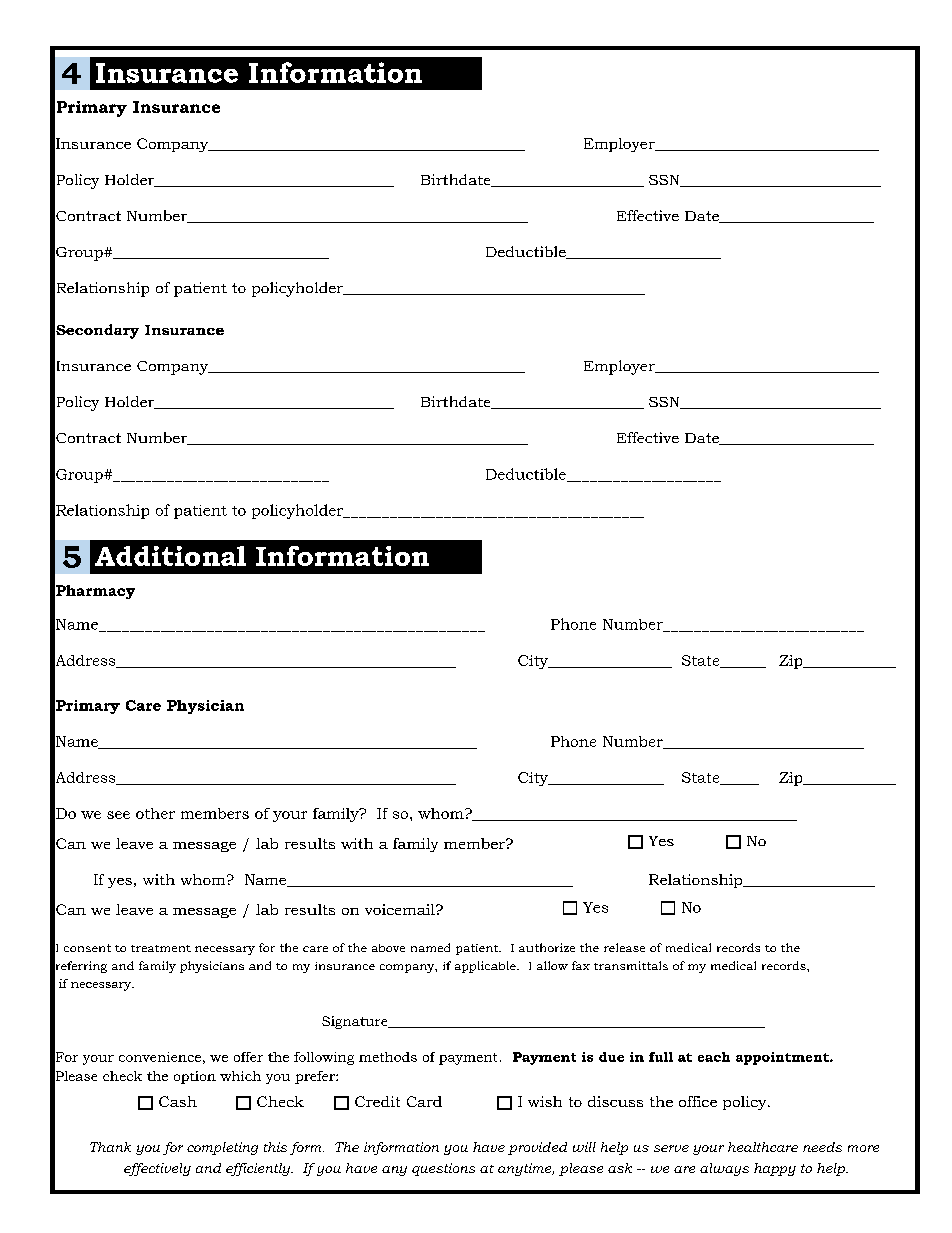 This screenshot has height=1233, width=952. Describe the element at coordinates (624, 947) in the screenshot. I see `release` at that location.
